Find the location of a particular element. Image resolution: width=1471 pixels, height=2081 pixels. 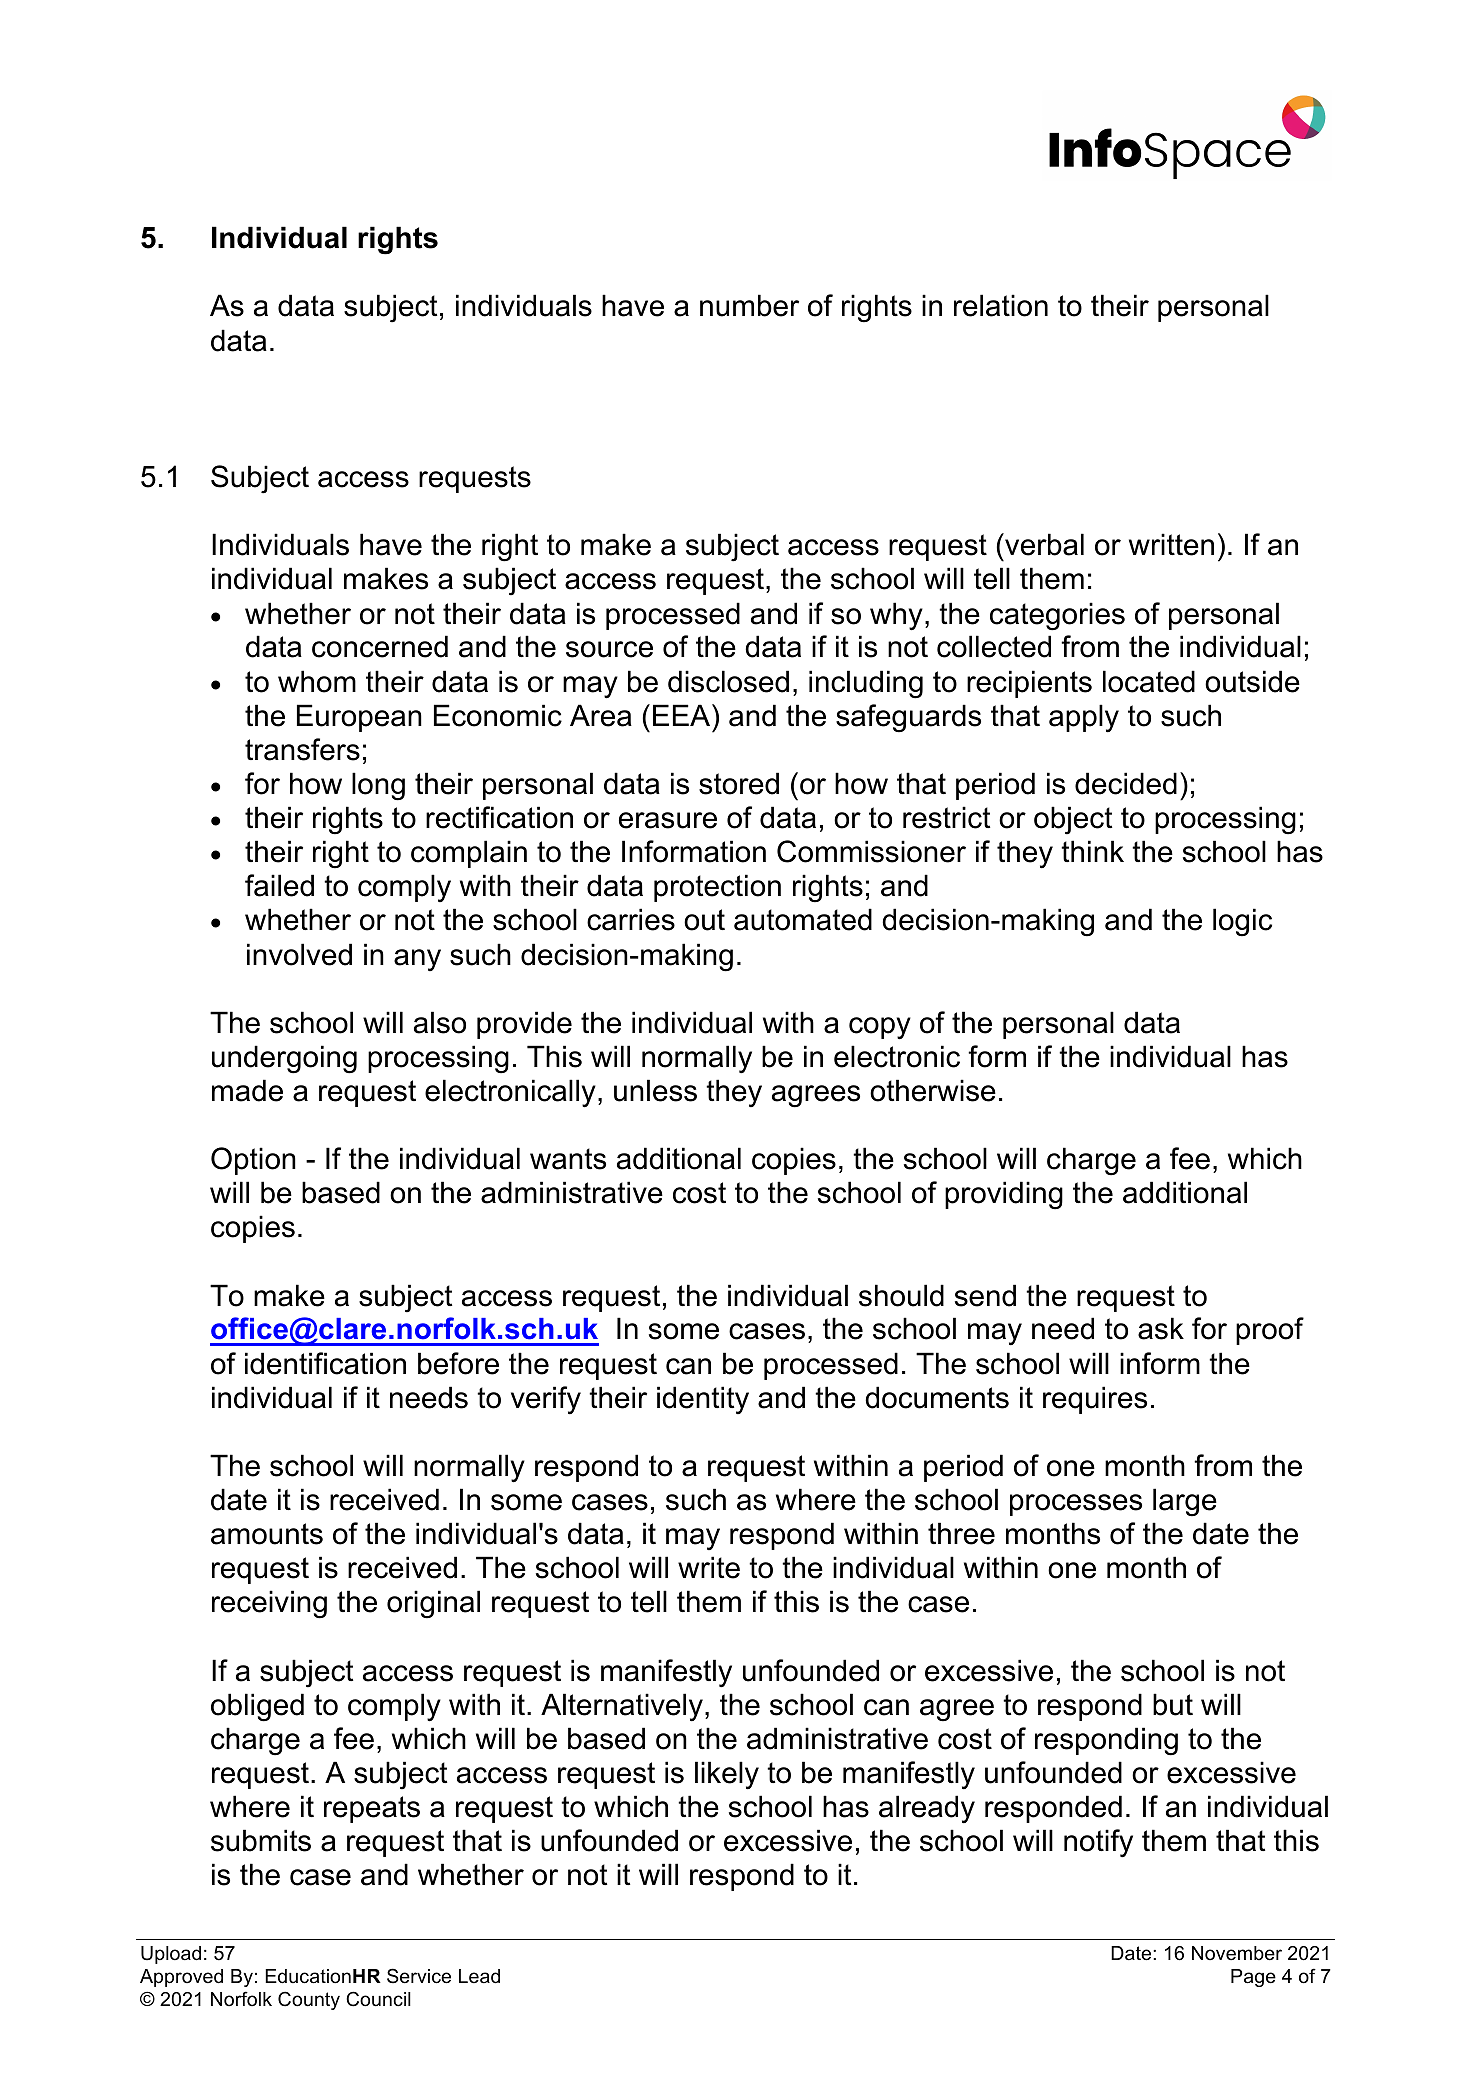

County is located at coordinates (309, 2000).
